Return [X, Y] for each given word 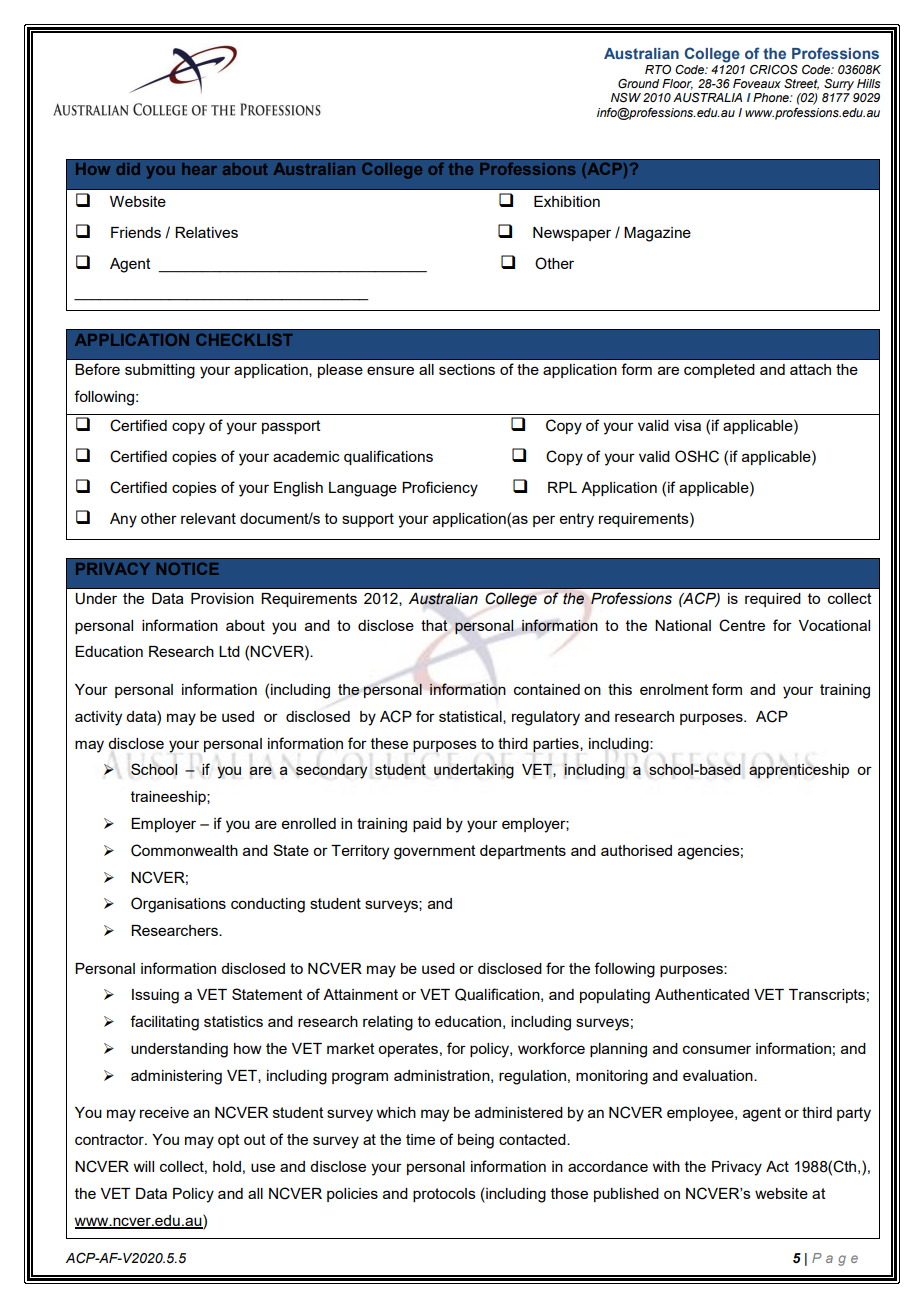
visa [687, 425]
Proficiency [440, 489]
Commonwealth [184, 850]
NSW [626, 97]
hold [227, 1166]
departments [523, 852]
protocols [444, 1195]
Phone [772, 97]
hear [199, 169]
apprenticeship [799, 771]
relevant [208, 518]
